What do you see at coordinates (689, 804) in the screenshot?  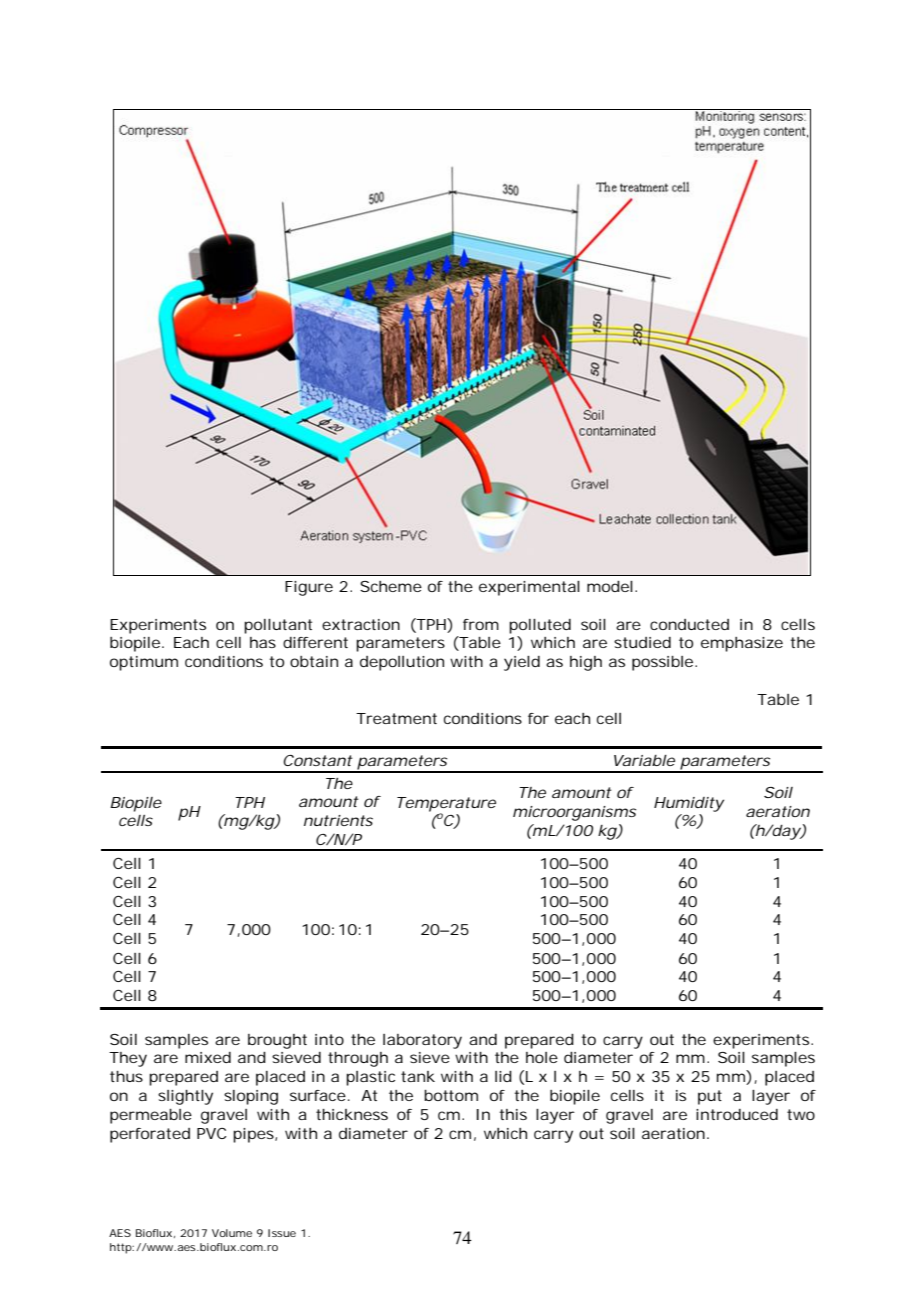 I see `Humidity` at bounding box center [689, 804].
